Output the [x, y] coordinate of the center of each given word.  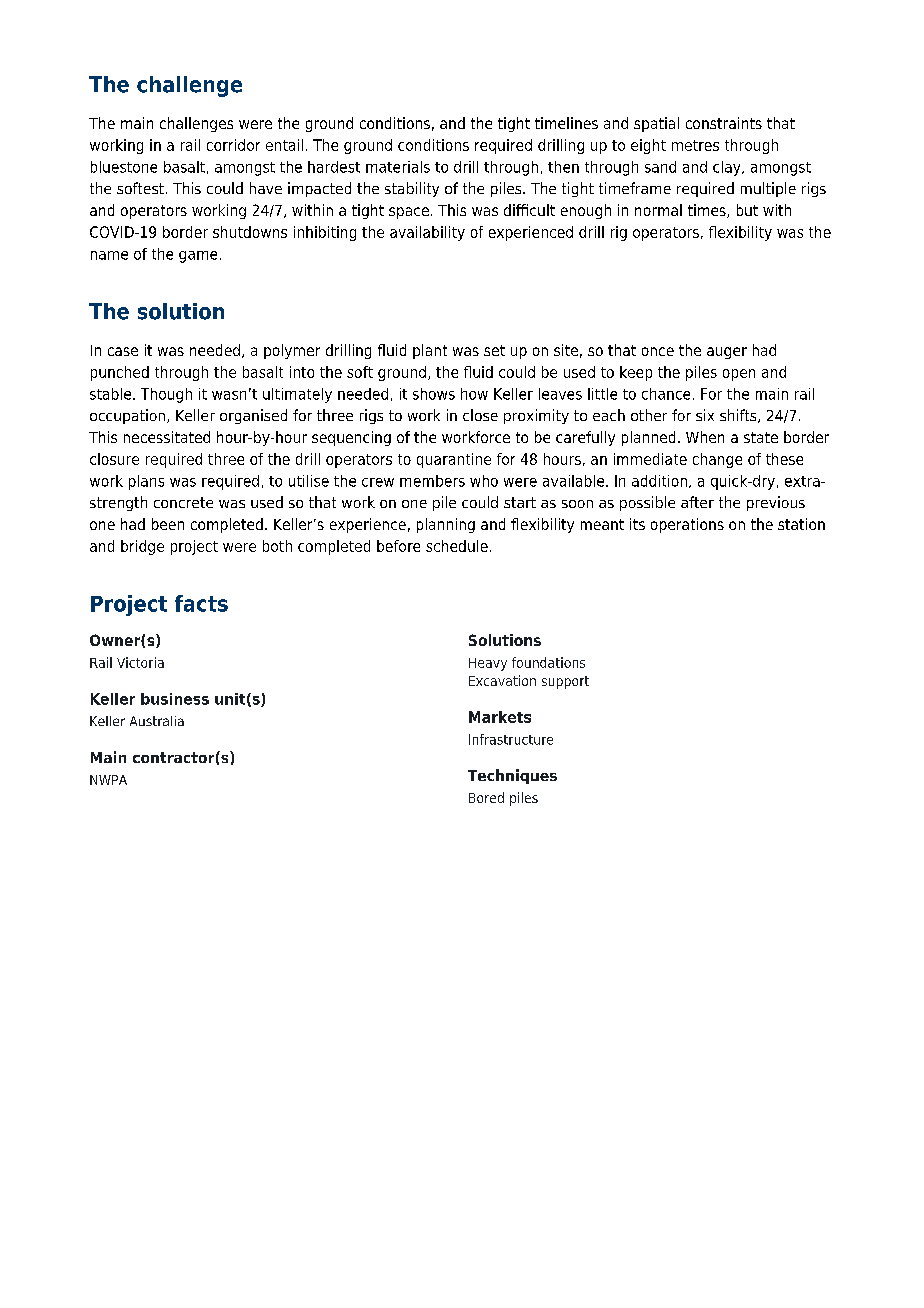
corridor [233, 145]
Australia [157, 721]
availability [427, 233]
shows [434, 394]
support [565, 682]
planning [446, 525]
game [198, 257]
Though [166, 395]
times [708, 211]
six [705, 415]
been [168, 524]
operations [687, 525]
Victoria [140, 662]
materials [398, 167]
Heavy [488, 664]
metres [695, 145]
